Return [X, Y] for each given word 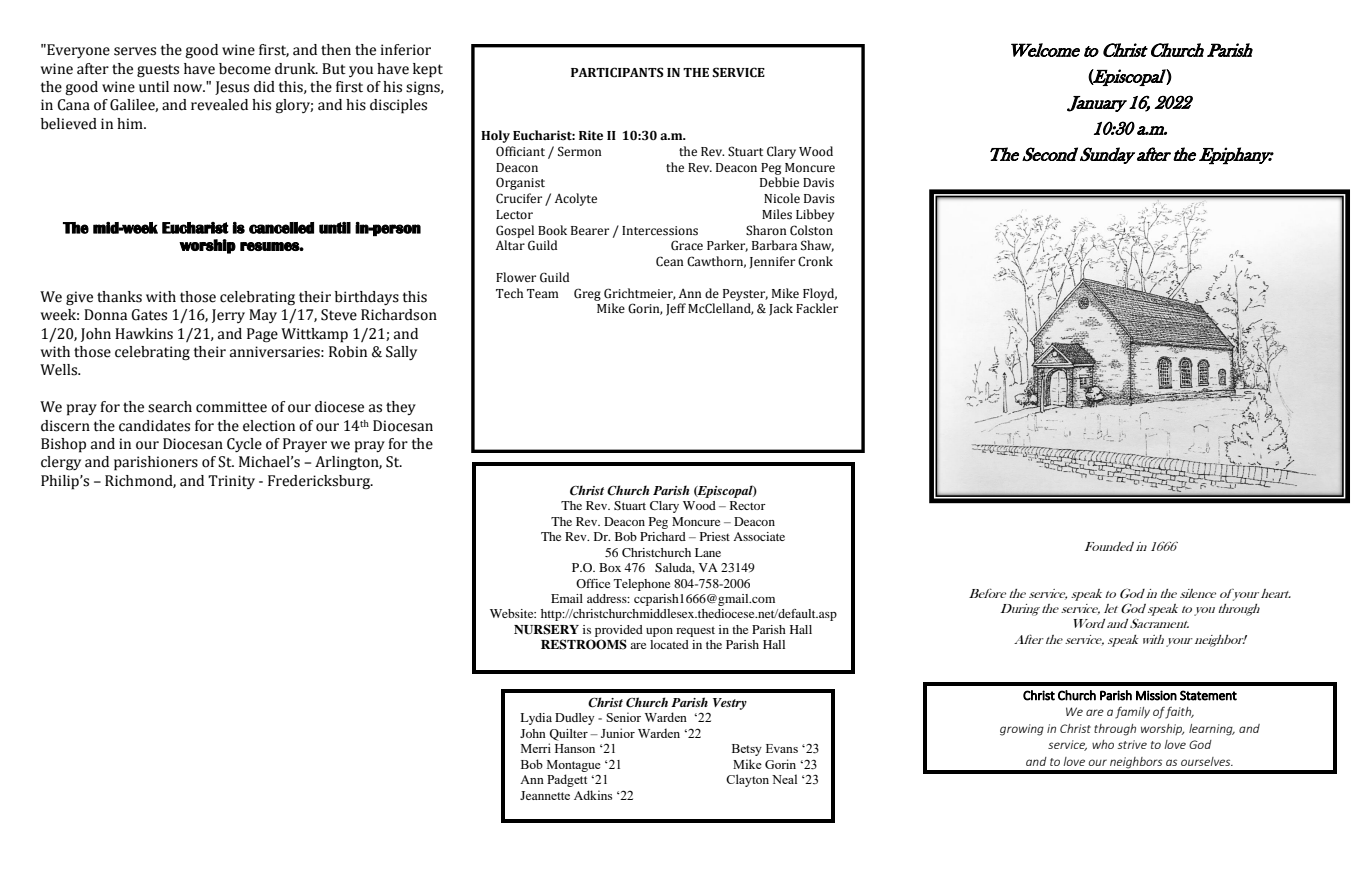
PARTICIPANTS [617, 72]
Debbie [779, 182]
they [401, 408]
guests [158, 71]
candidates [154, 426]
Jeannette [545, 795]
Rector [748, 505]
